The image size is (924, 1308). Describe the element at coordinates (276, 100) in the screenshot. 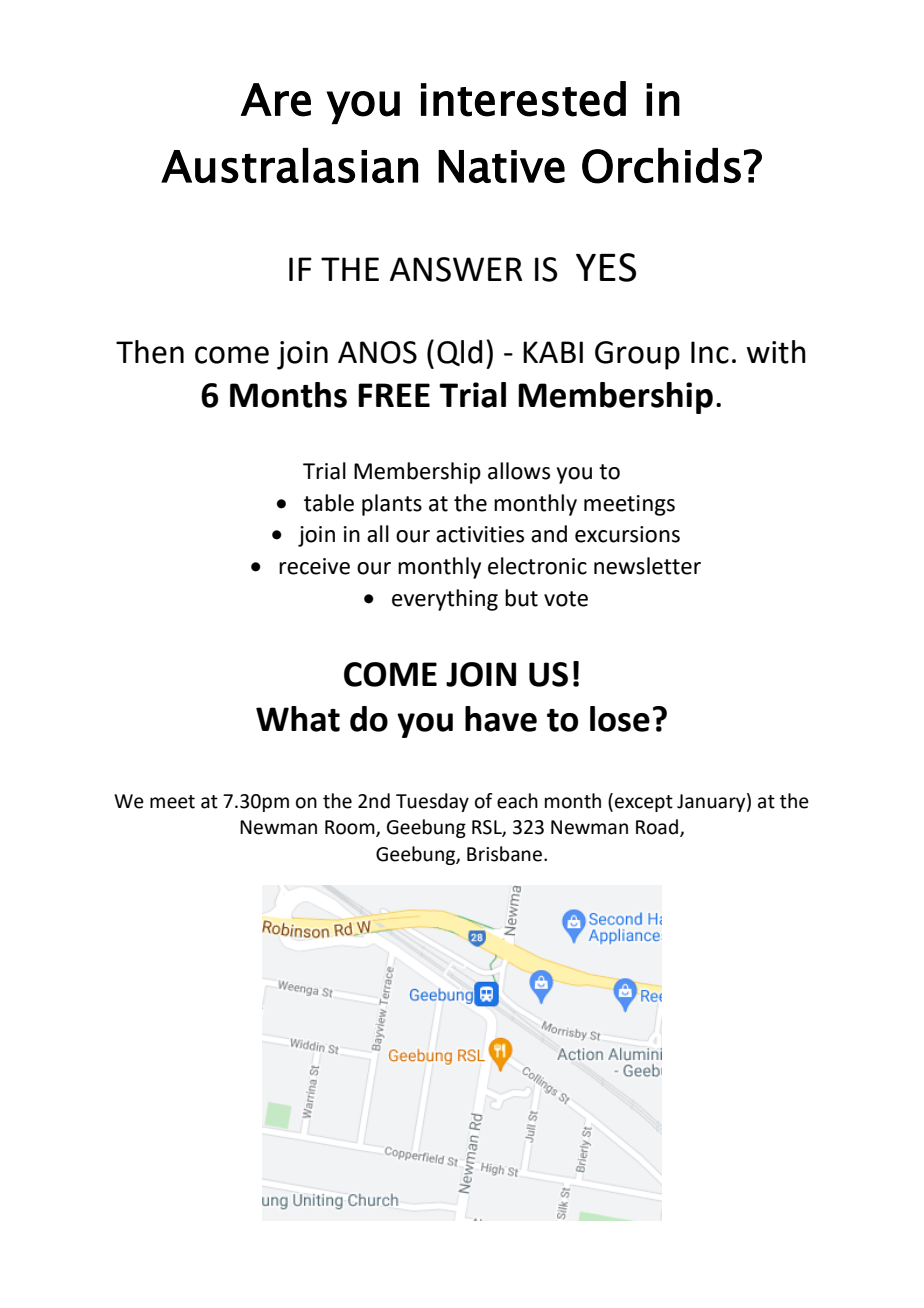

I see `Are` at that location.
